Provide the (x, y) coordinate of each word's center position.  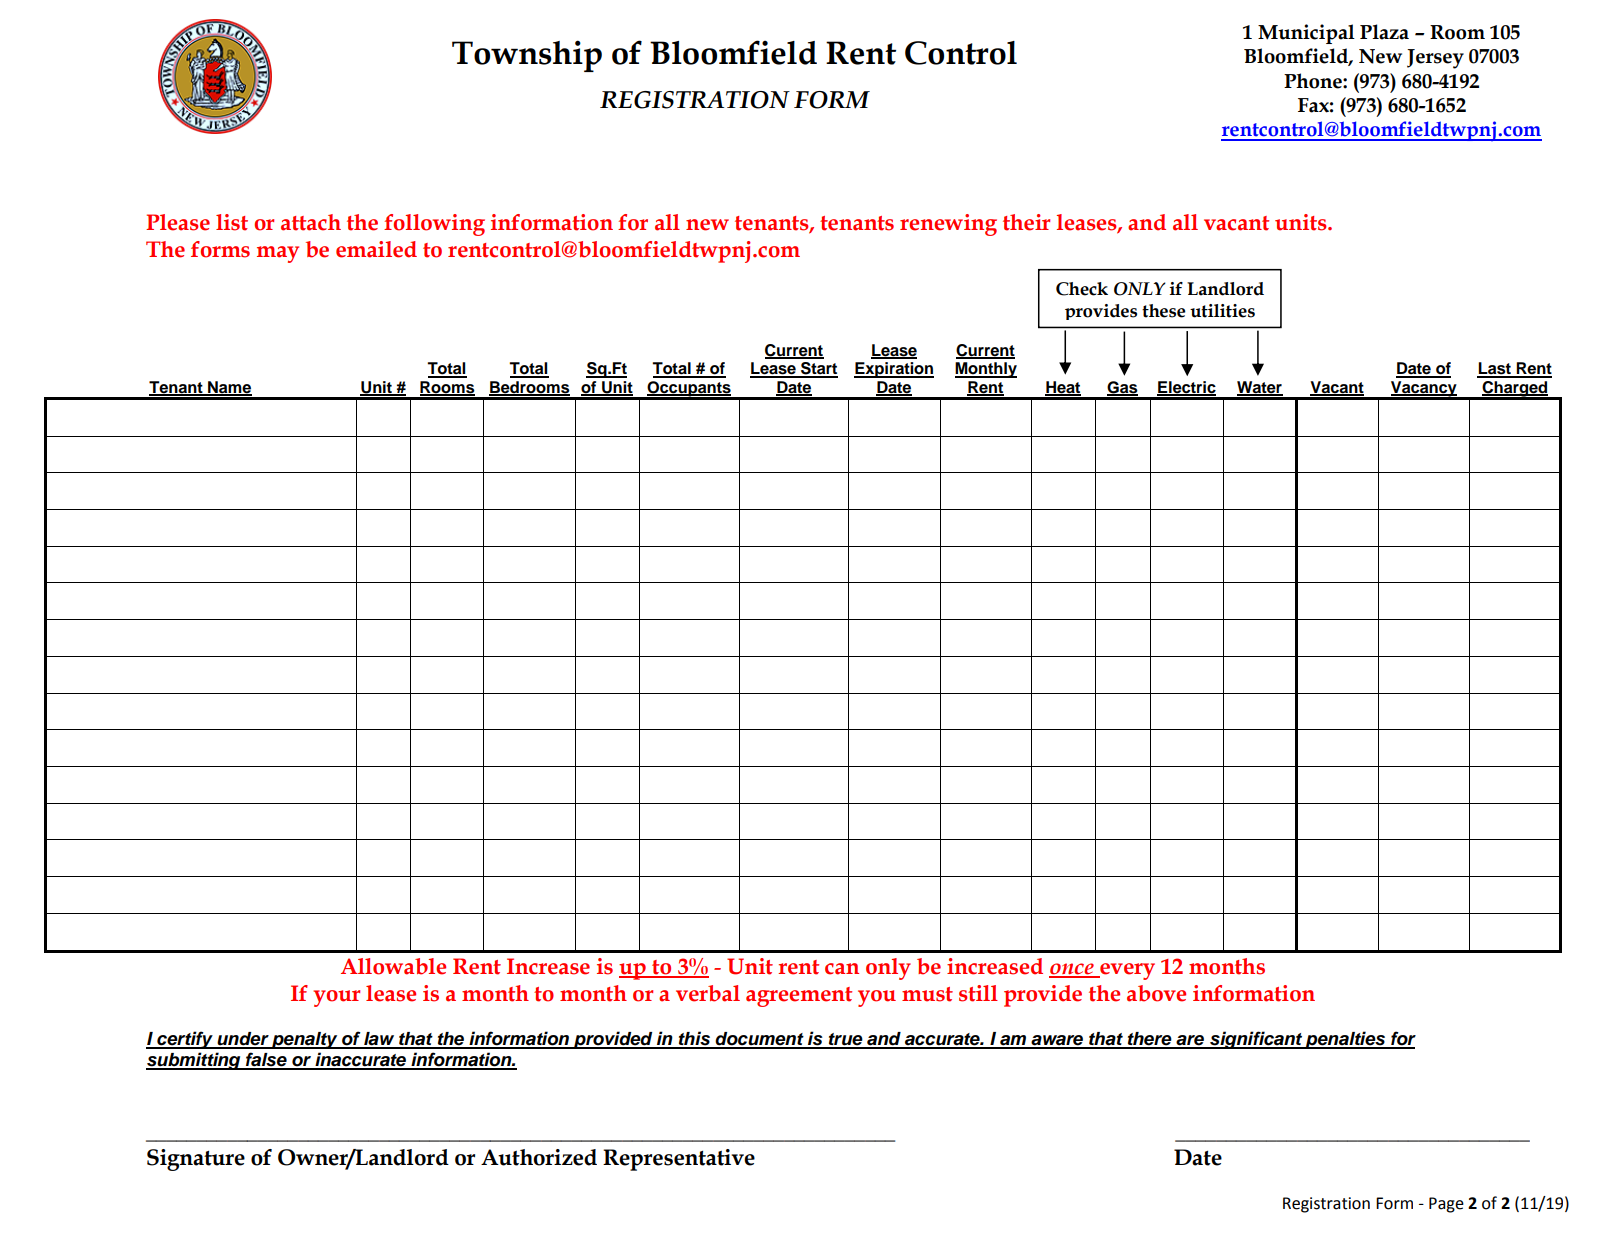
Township (527, 56)
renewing (948, 225)
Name (229, 388)
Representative (679, 1160)
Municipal (1306, 34)
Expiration (894, 370)
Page (1446, 1205)
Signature (196, 1160)
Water (1260, 388)
